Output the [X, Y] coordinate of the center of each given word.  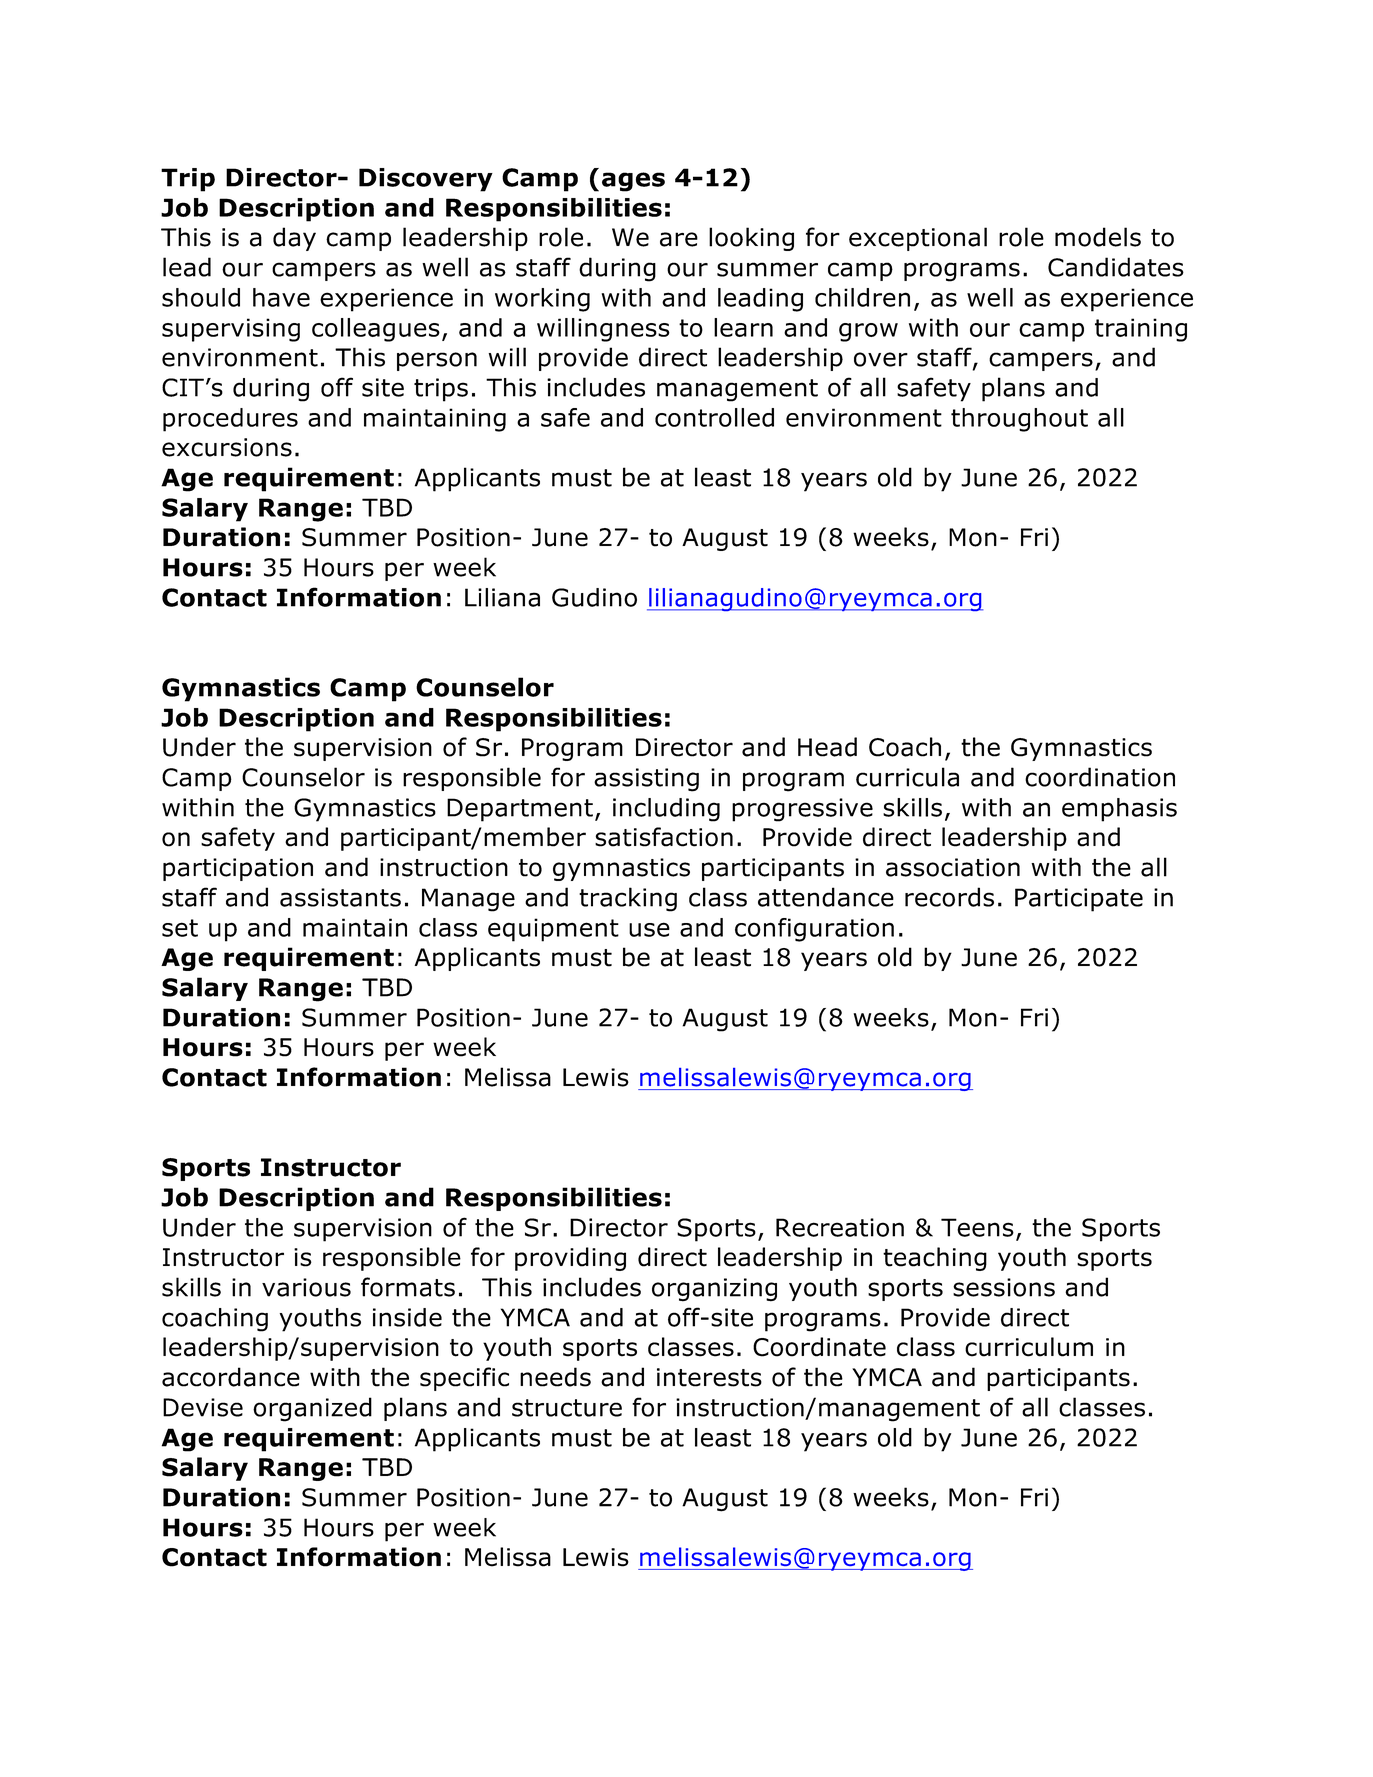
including [666, 810]
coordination [1100, 777]
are [679, 239]
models [1098, 237]
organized [312, 1409]
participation [238, 869]
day [294, 239]
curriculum [1029, 1347]
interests [709, 1377]
